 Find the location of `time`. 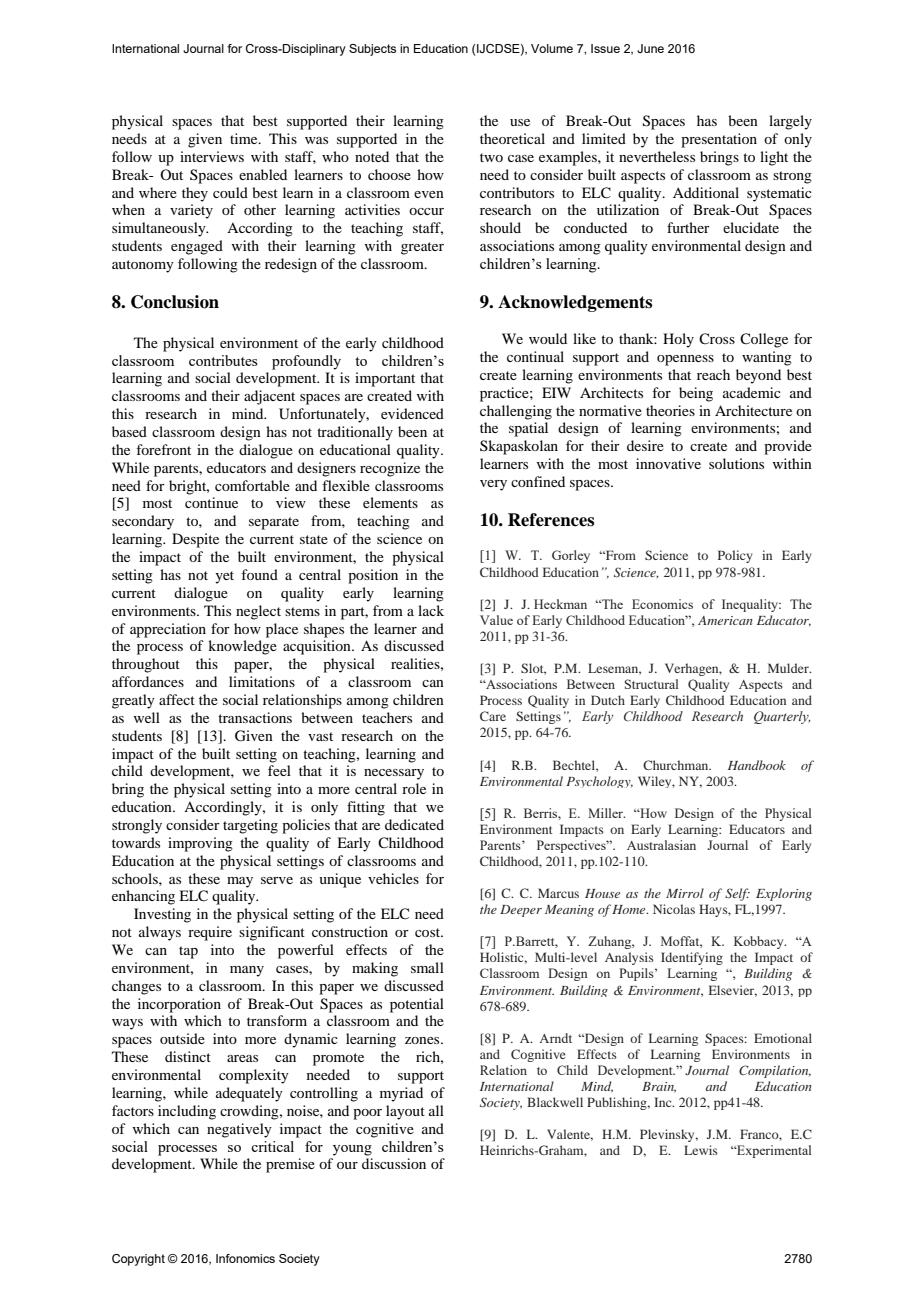

time is located at coordinates (245, 138).
